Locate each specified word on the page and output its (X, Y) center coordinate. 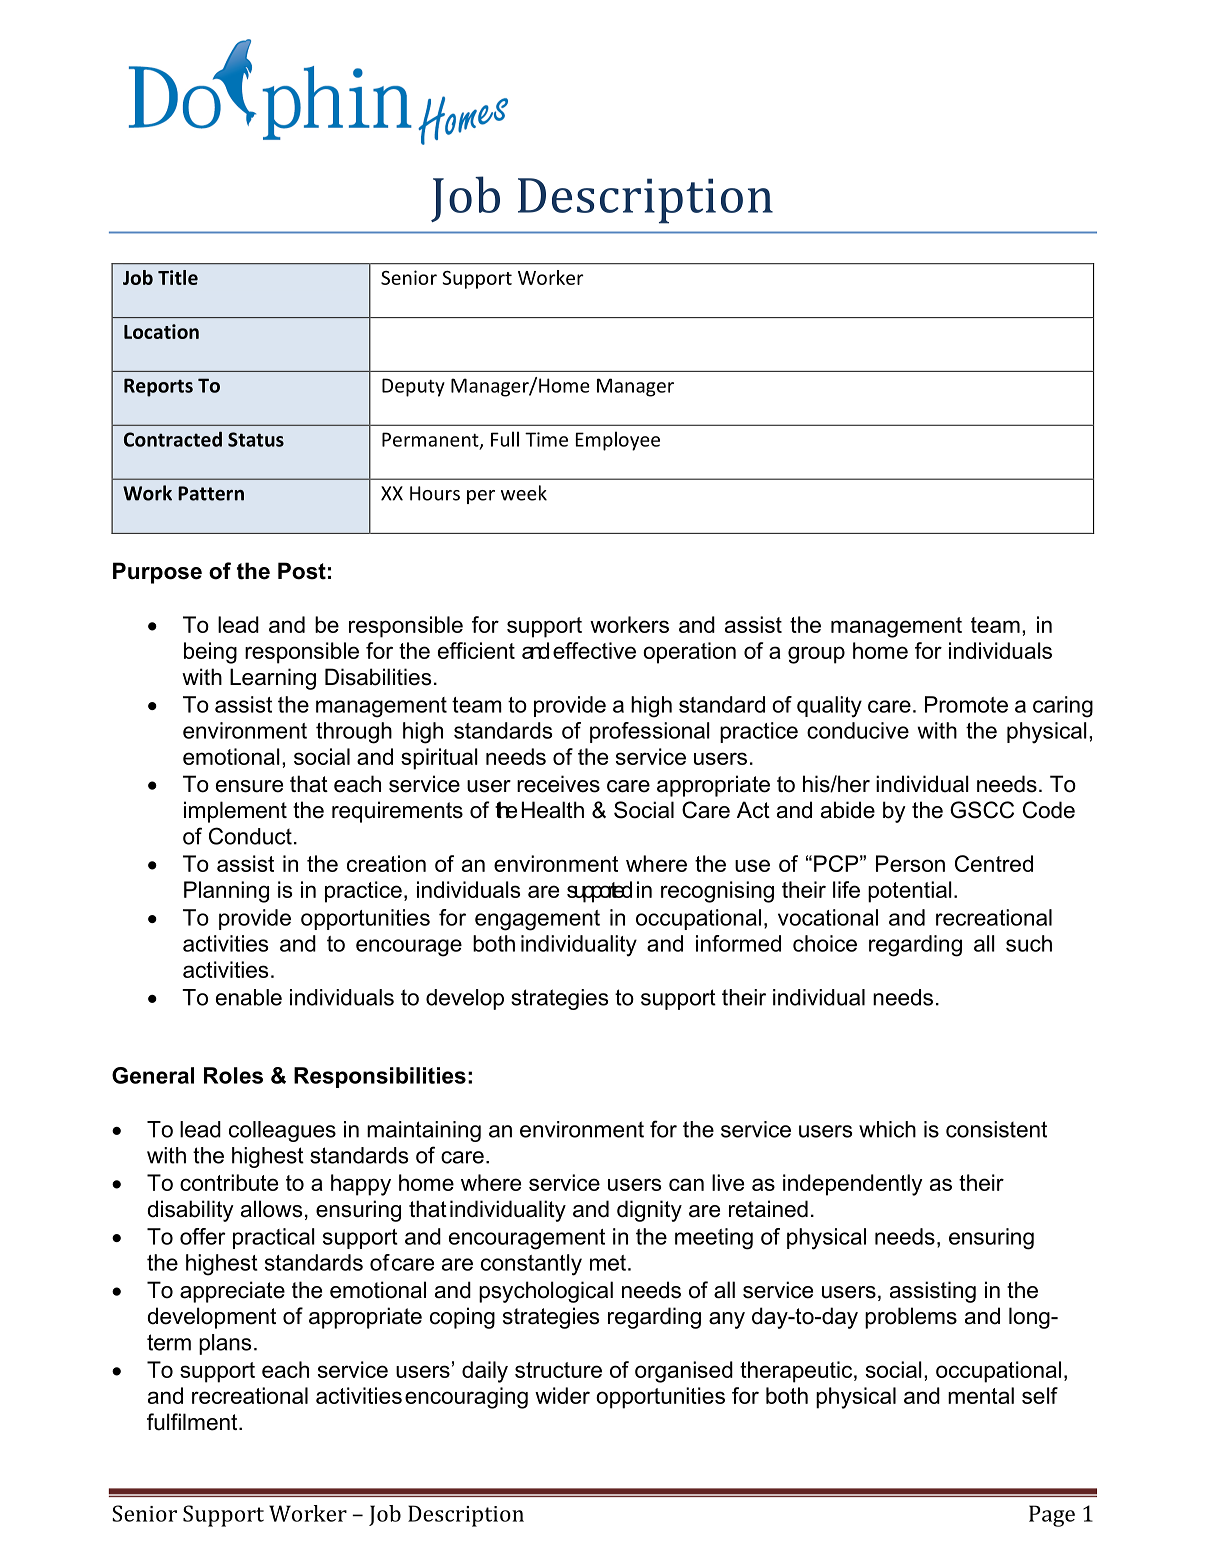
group (816, 655)
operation (689, 653)
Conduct (250, 836)
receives (558, 784)
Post (302, 571)
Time (546, 439)
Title (178, 277)
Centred (994, 863)
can (686, 1184)
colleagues (282, 1131)
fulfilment (193, 1422)
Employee (618, 441)
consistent (996, 1129)
